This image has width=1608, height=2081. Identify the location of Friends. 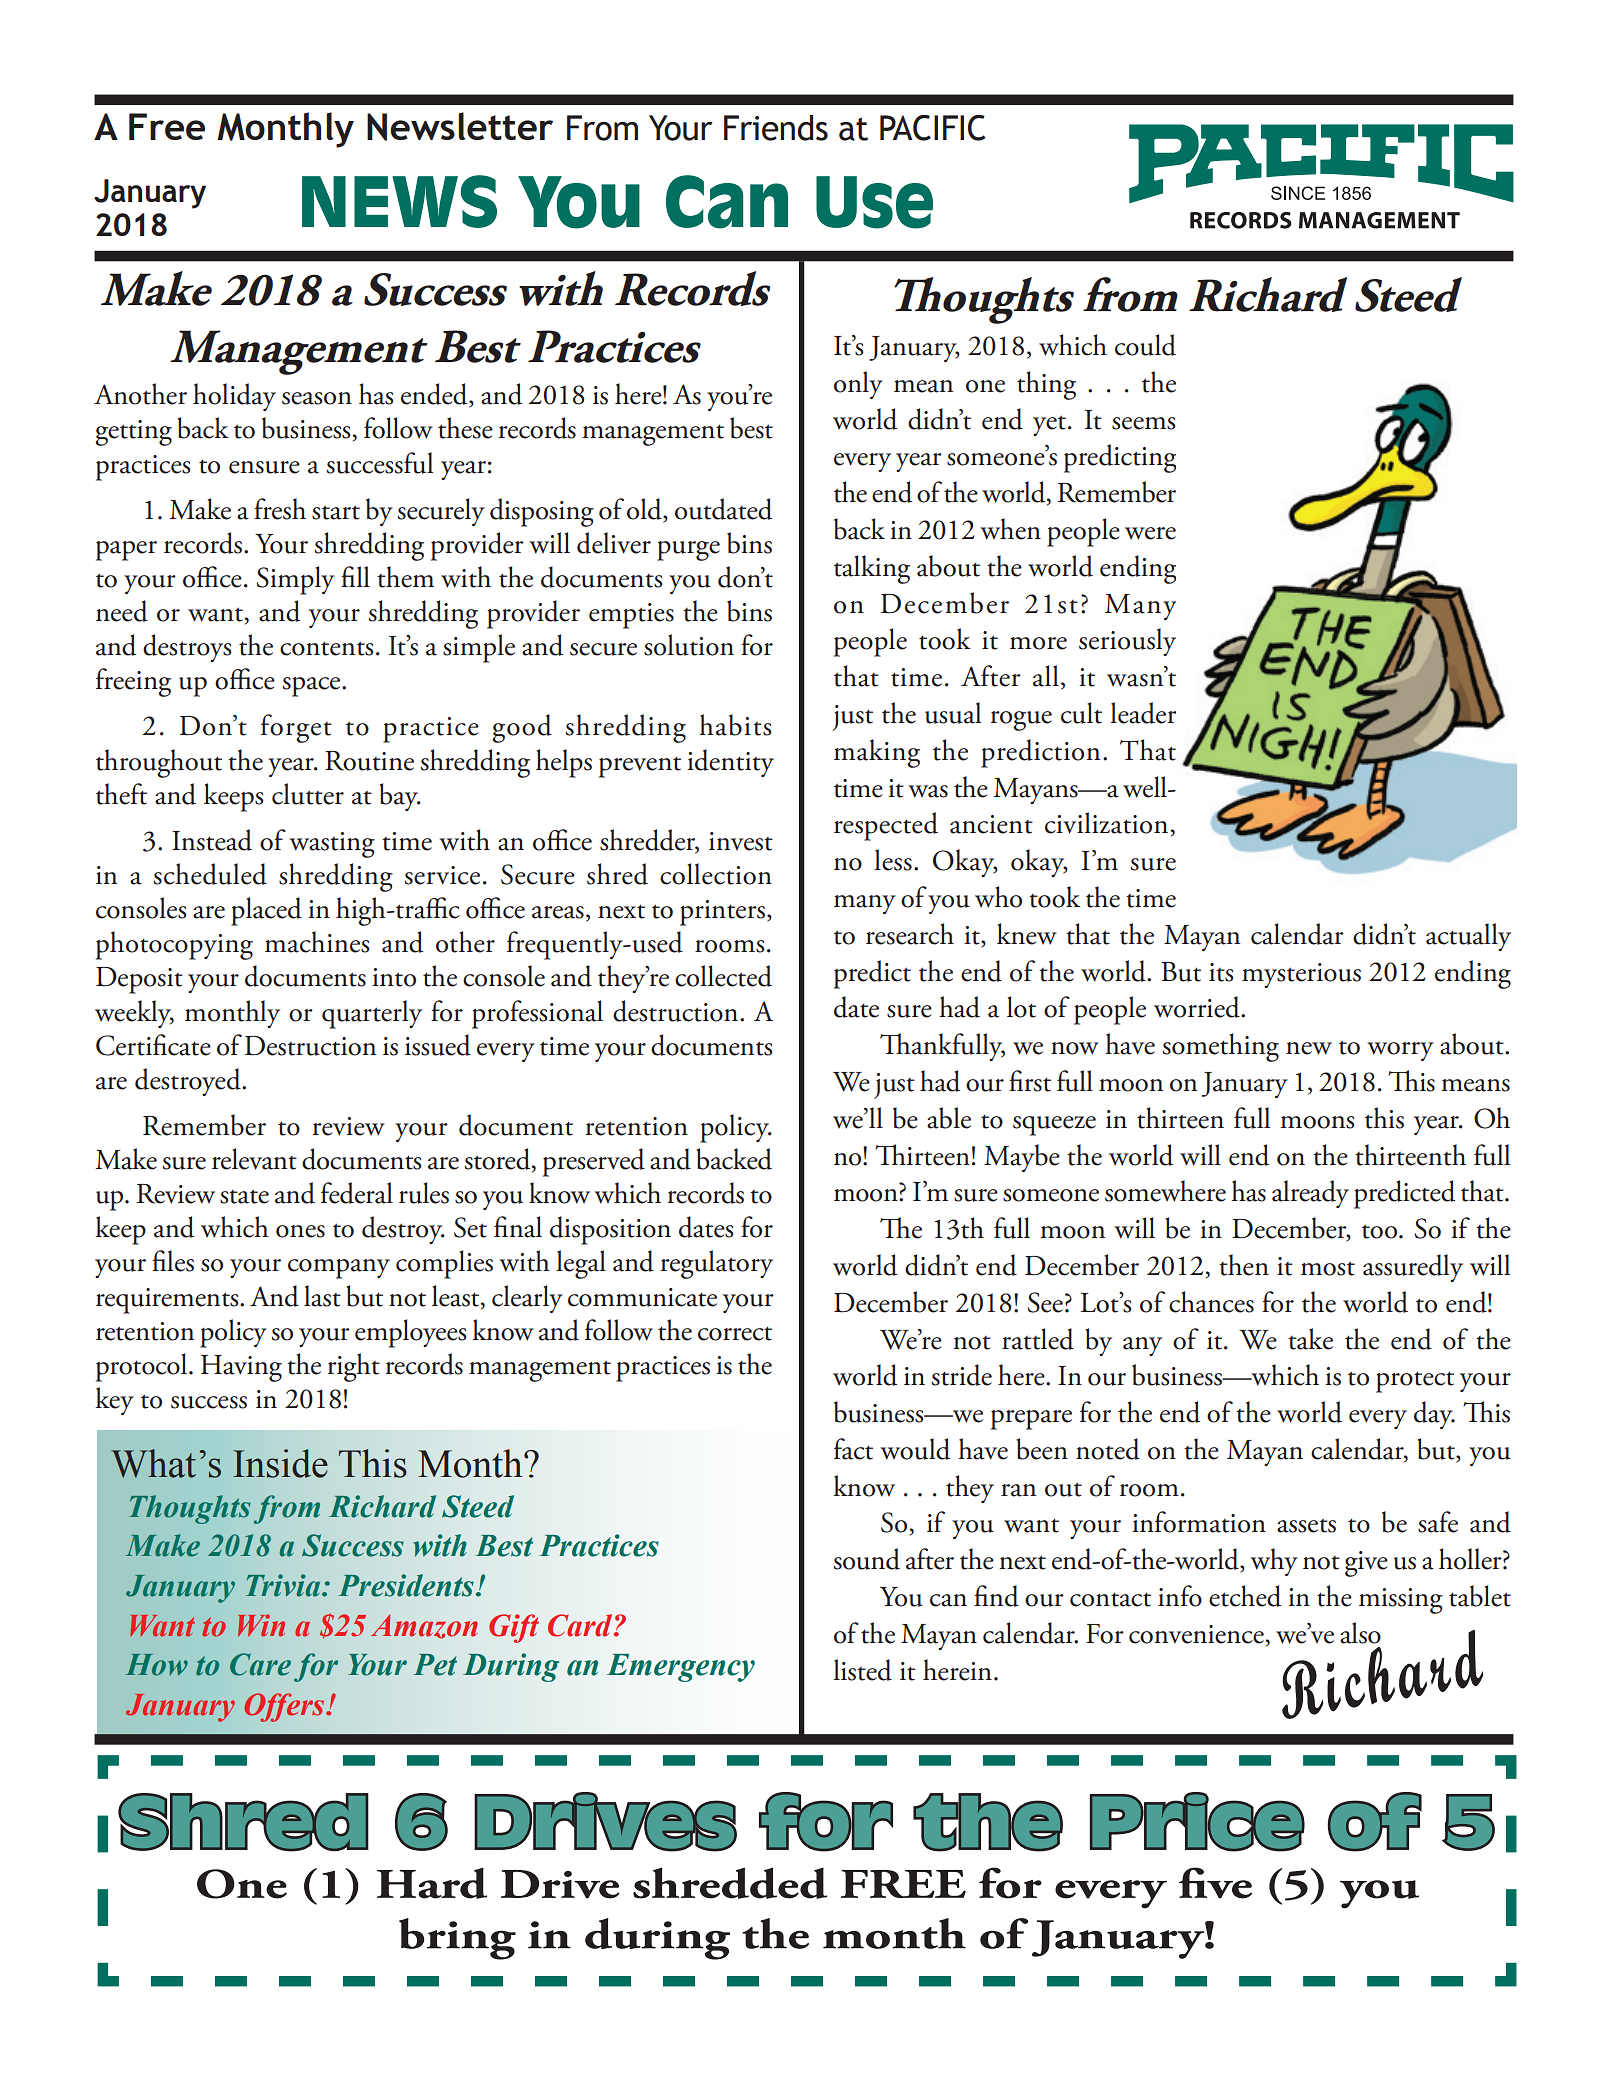
(776, 128).
